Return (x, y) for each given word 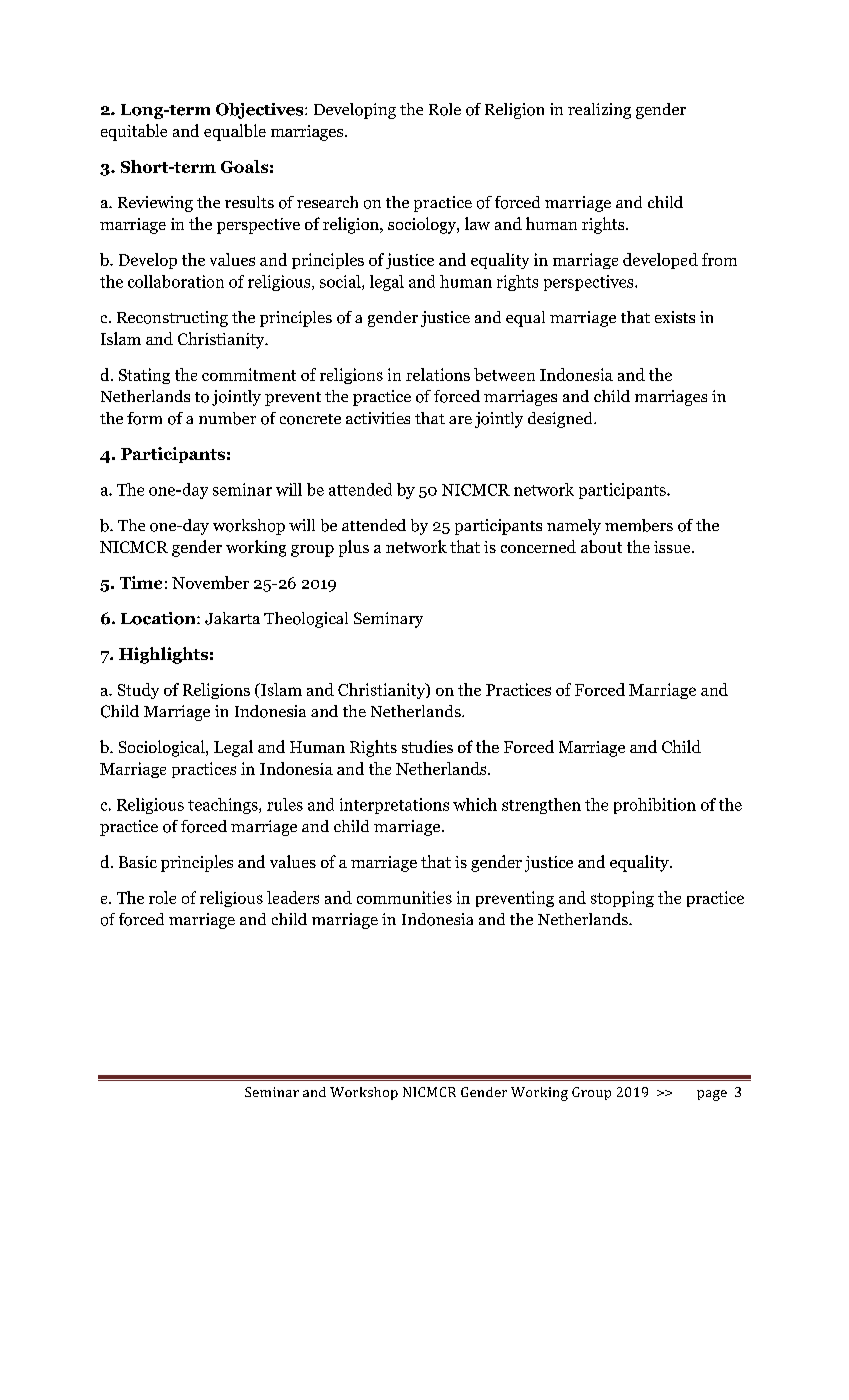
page (712, 1095)
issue (673, 547)
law (477, 223)
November (210, 582)
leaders (293, 897)
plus (354, 548)
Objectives (261, 111)
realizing (599, 111)
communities (404, 897)
